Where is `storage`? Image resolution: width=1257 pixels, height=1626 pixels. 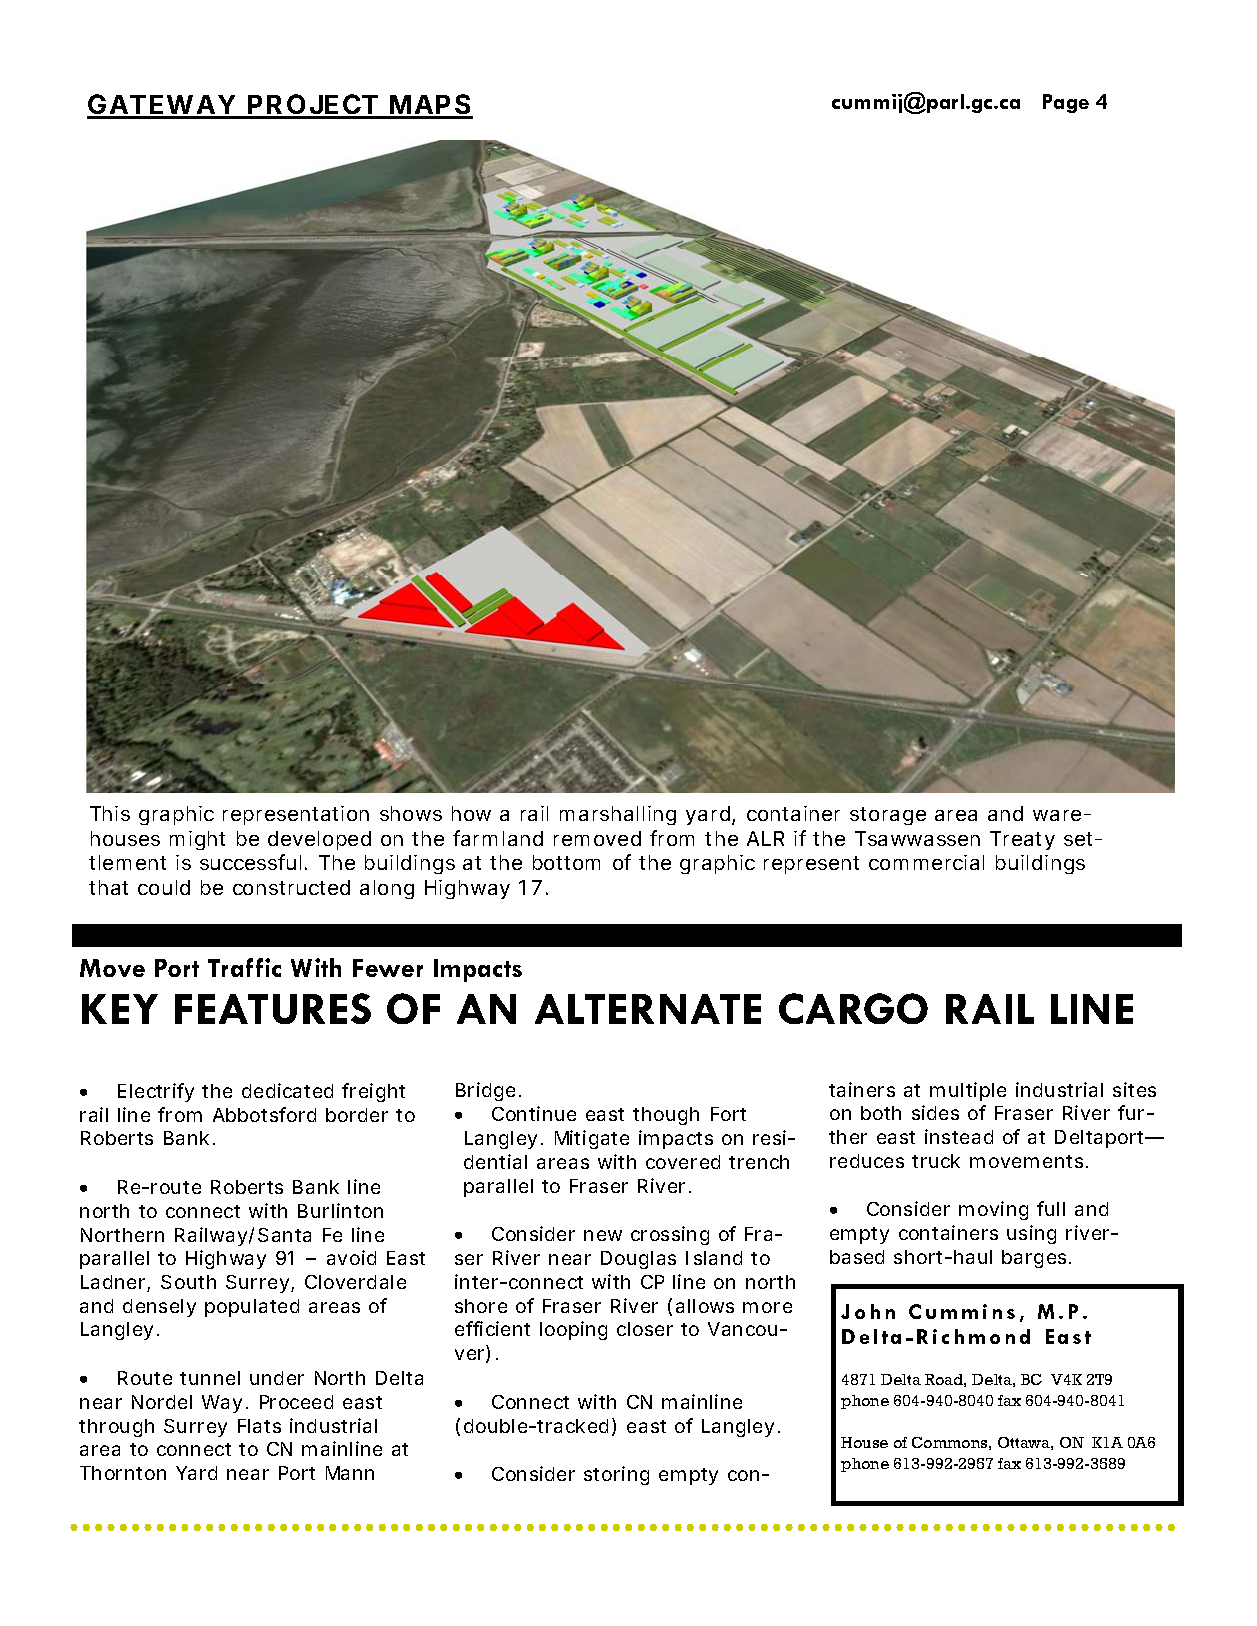
storage is located at coordinates (888, 816).
